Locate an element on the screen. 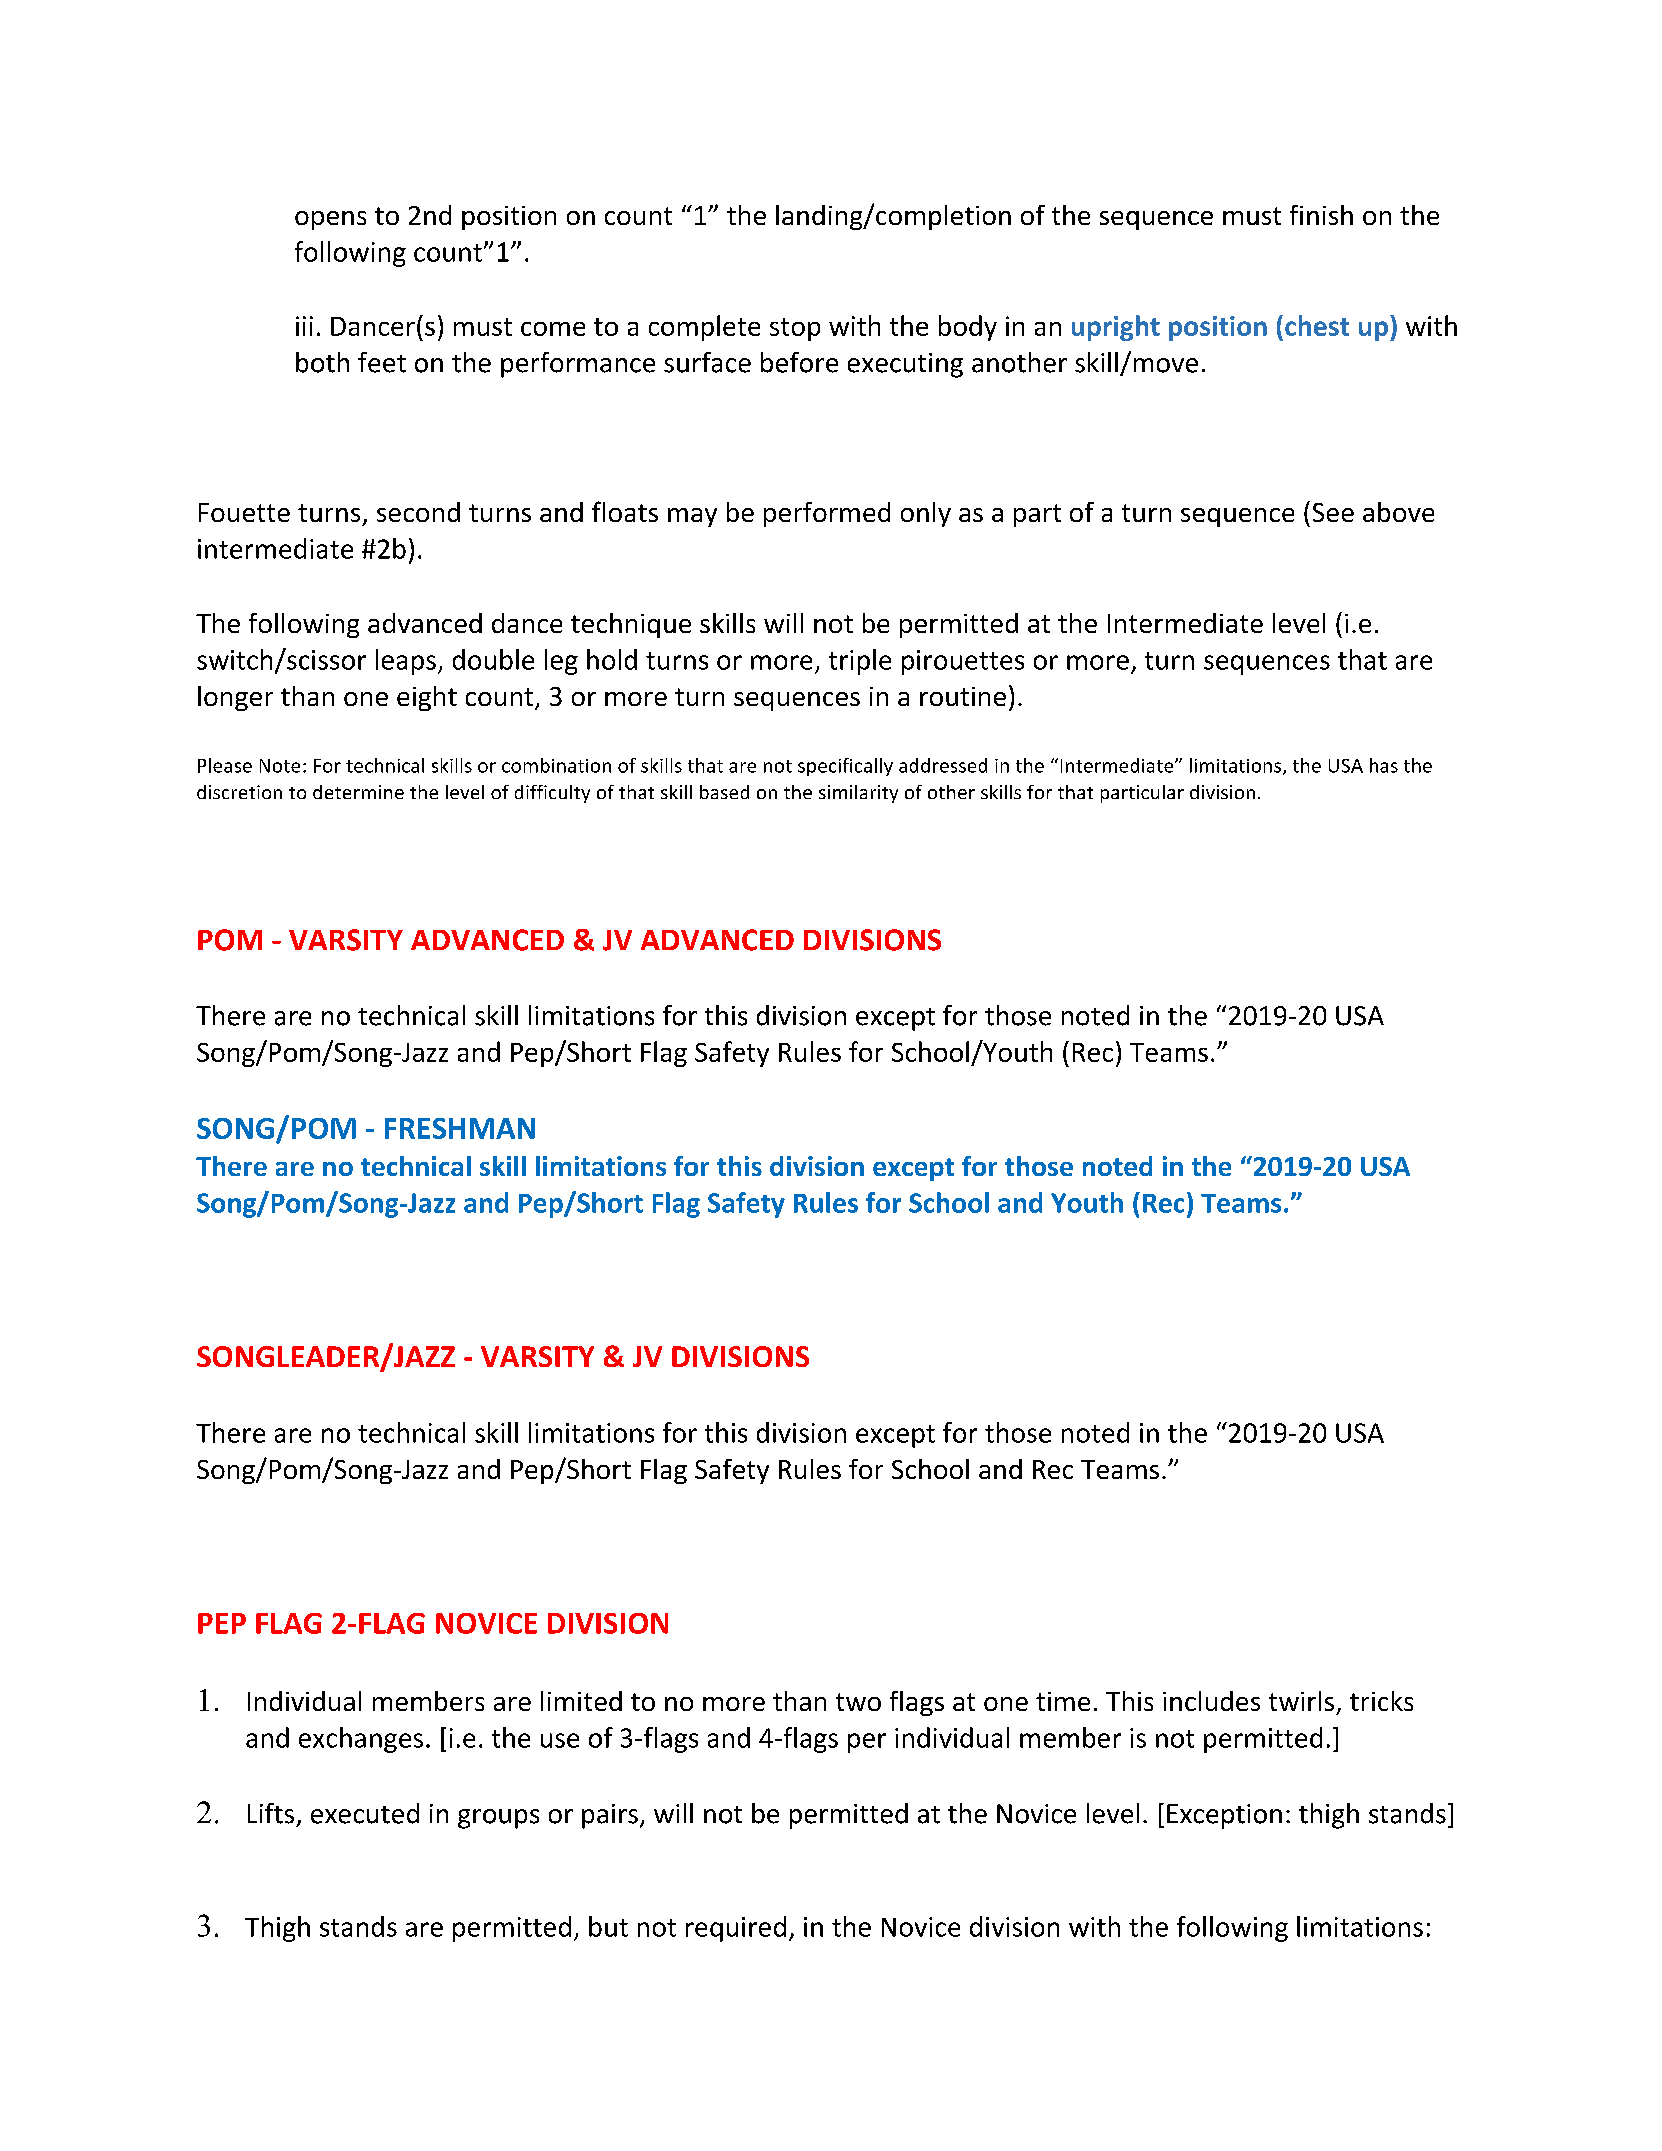 Image resolution: width=1662 pixels, height=2151 pixels. addressed is located at coordinates (943, 765).
